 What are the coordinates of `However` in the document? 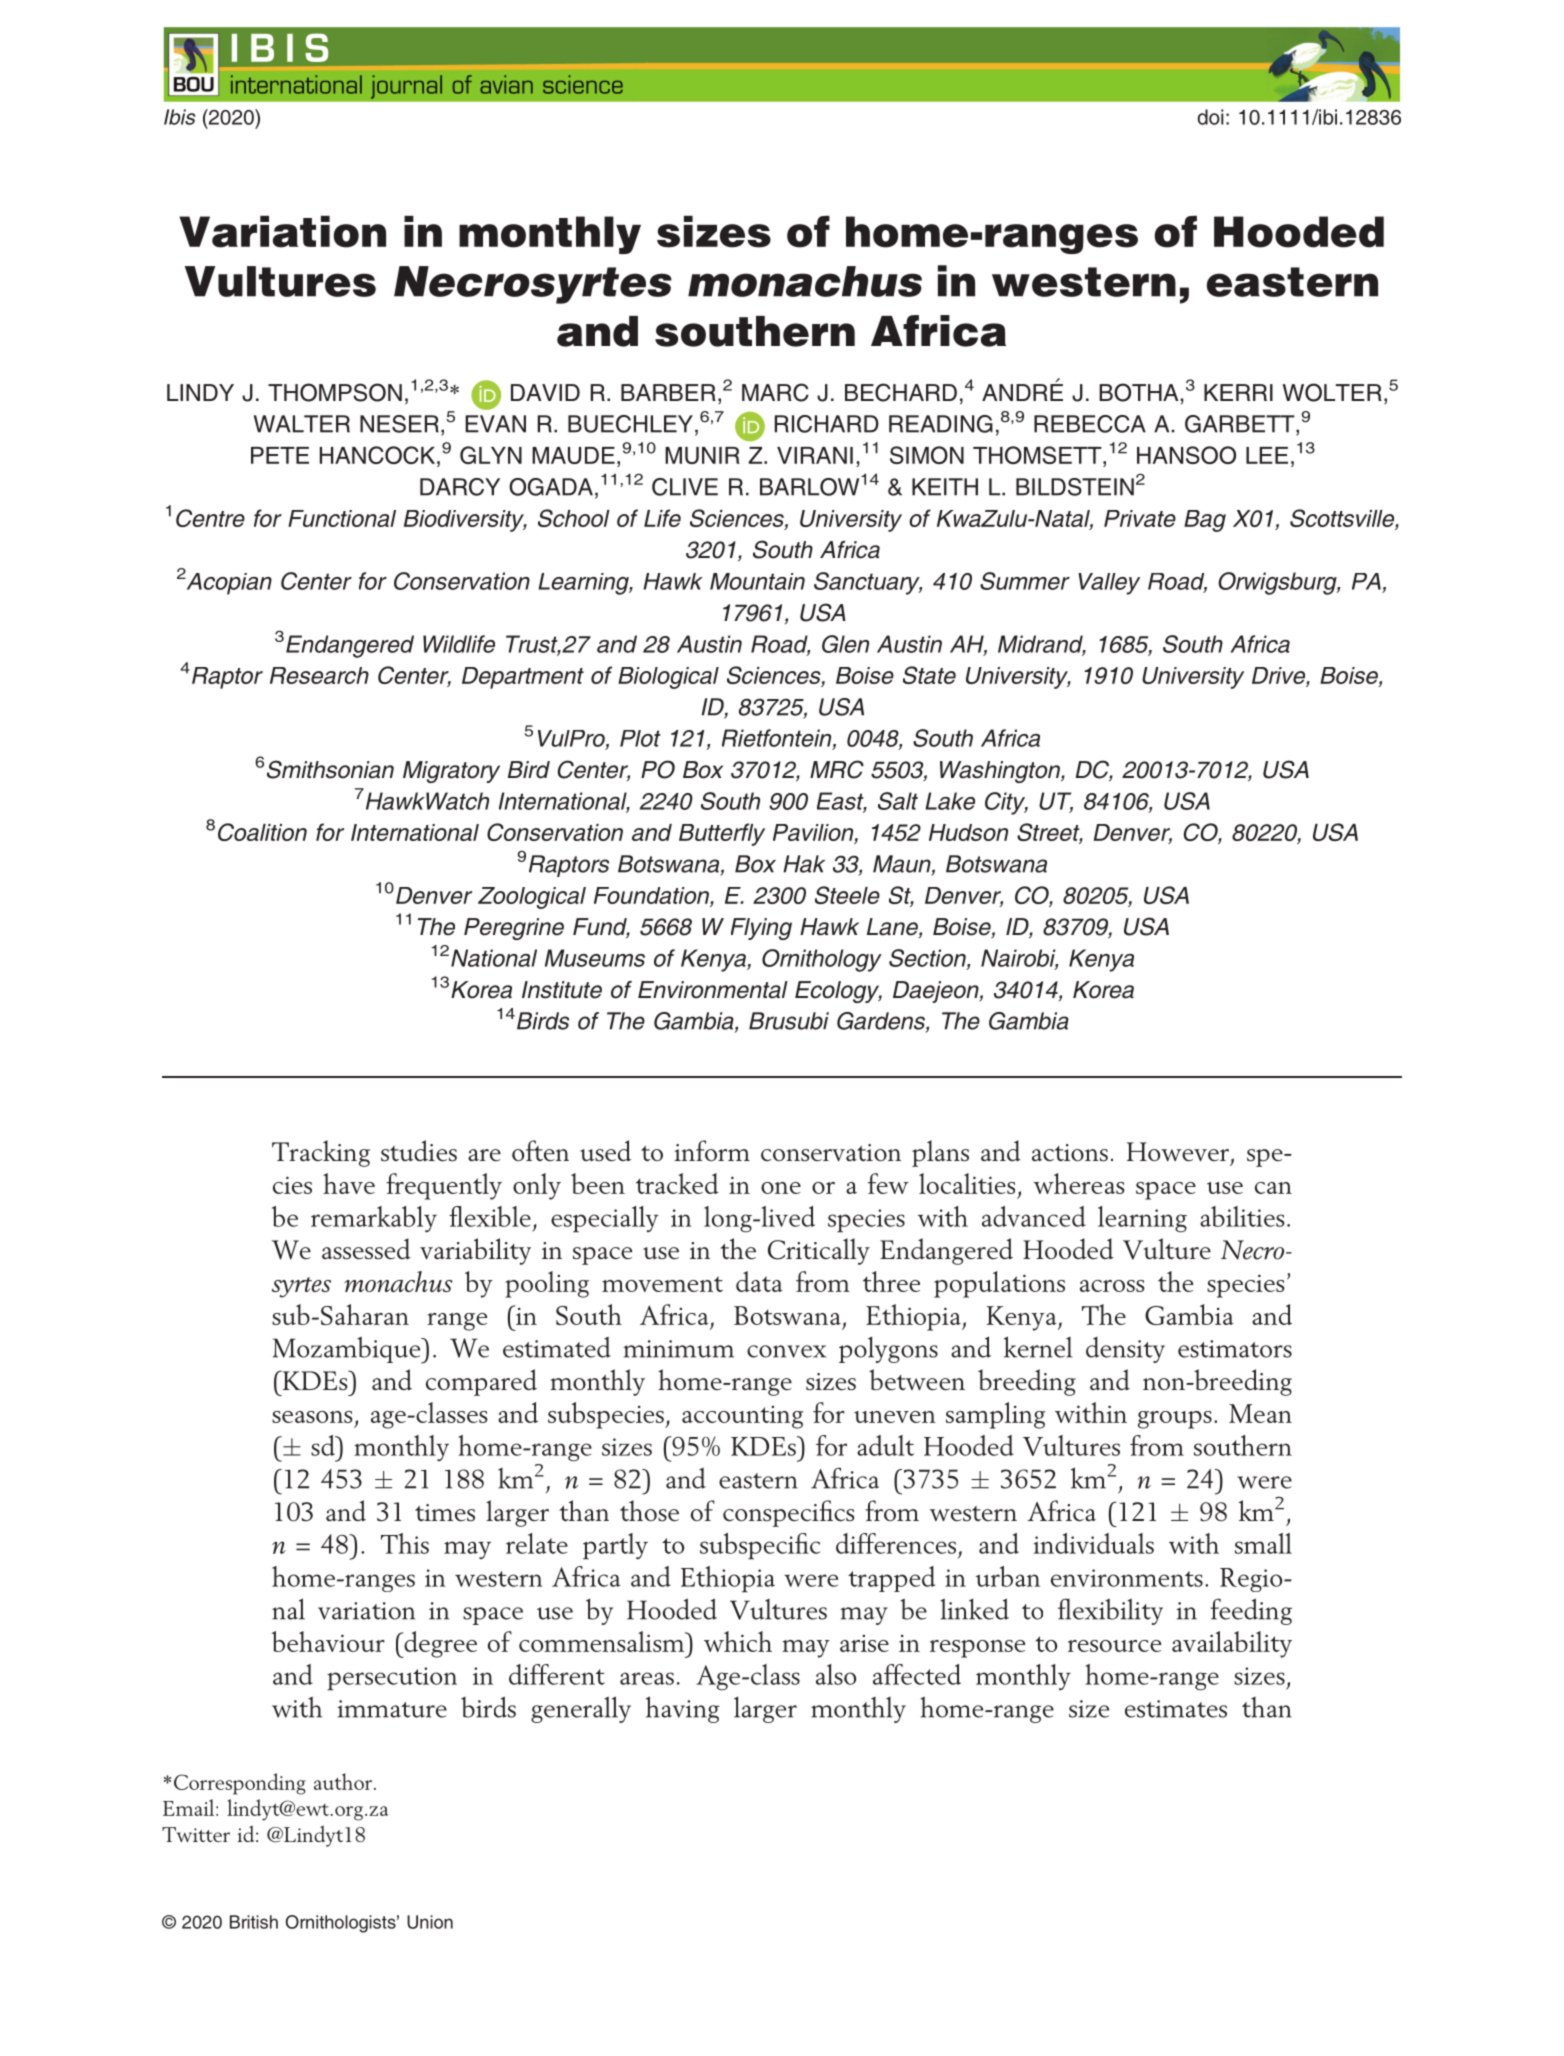 It's located at (1178, 1152).
